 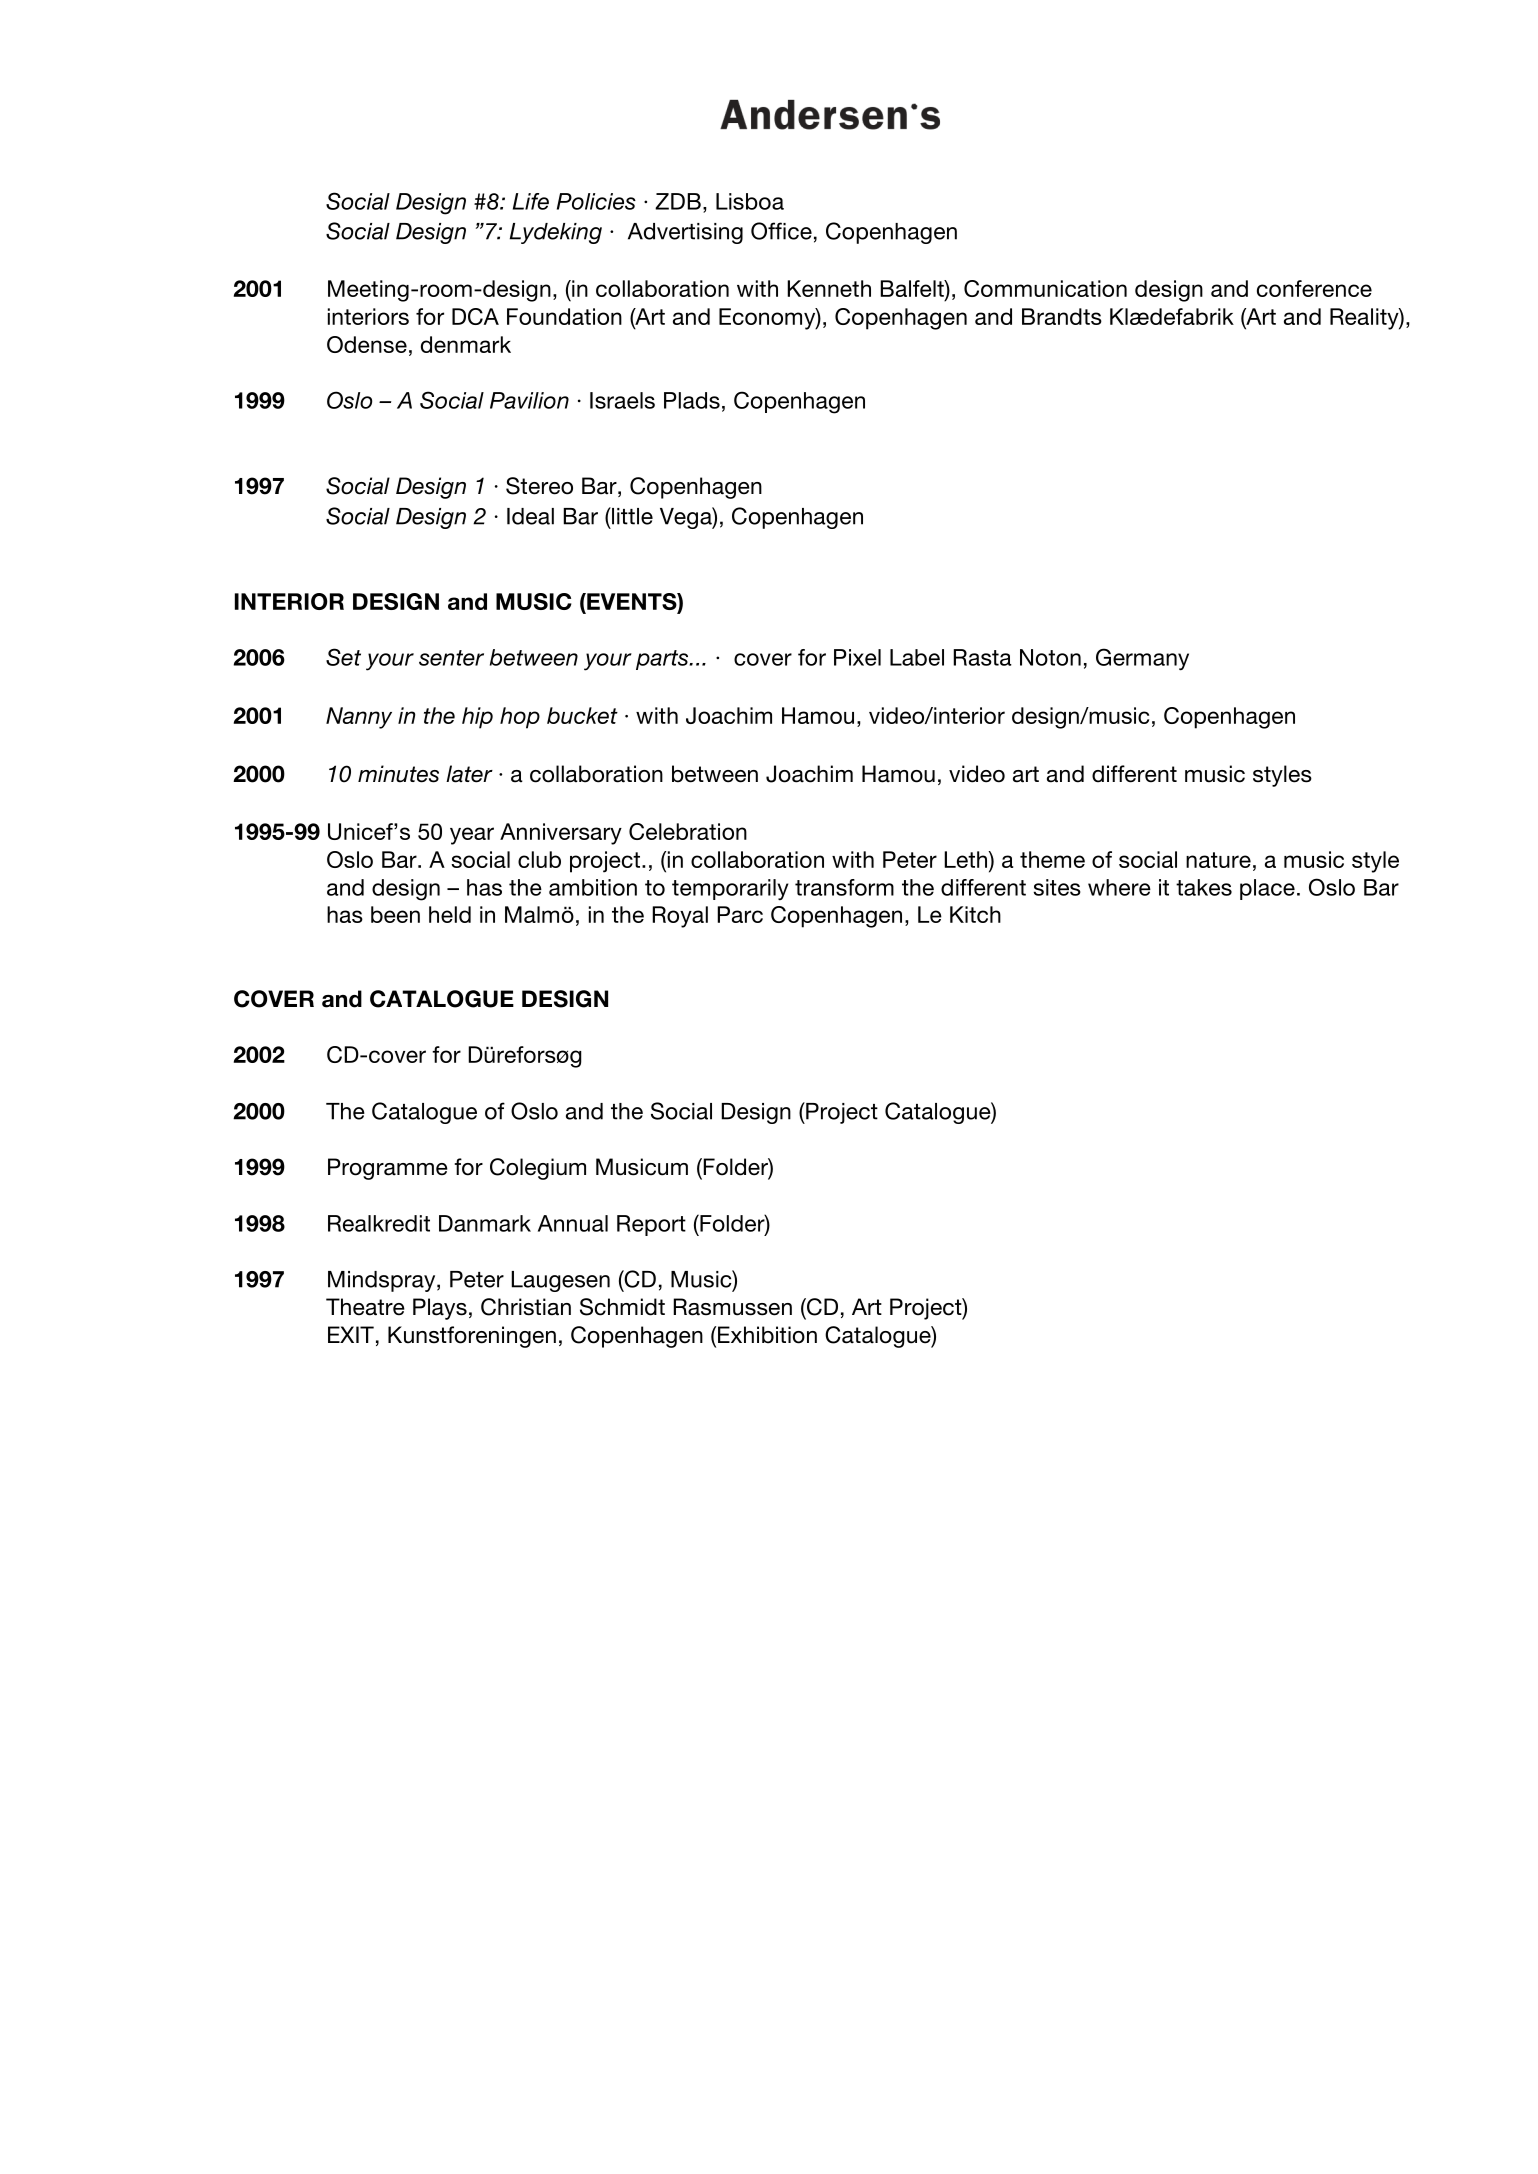 What do you see at coordinates (688, 831) in the document?
I see `Celebration` at bounding box center [688, 831].
